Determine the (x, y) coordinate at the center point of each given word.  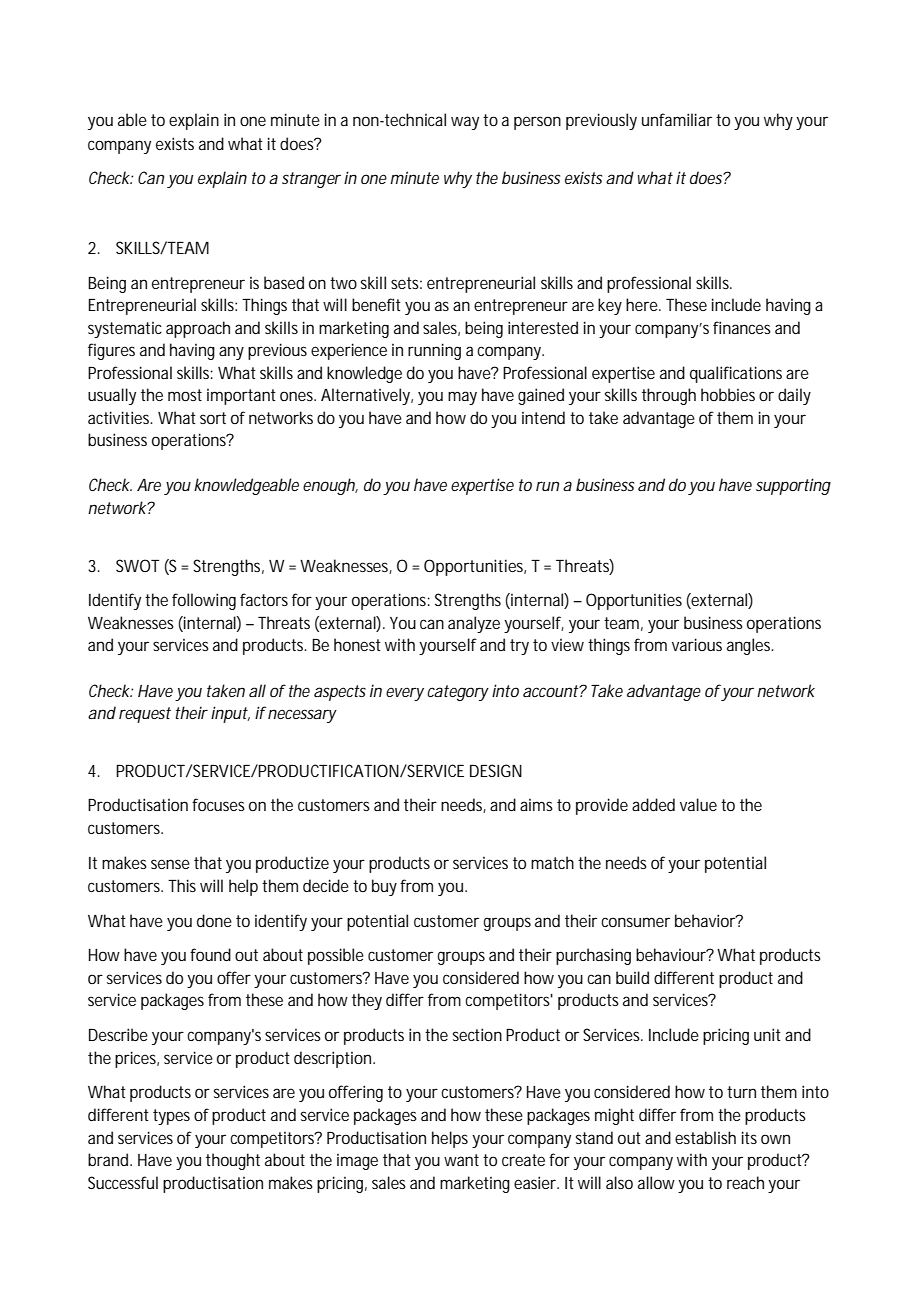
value (698, 804)
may (462, 398)
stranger (311, 180)
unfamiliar (677, 119)
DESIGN (496, 770)
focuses (218, 804)
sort (213, 418)
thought (233, 1161)
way (465, 123)
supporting (793, 486)
